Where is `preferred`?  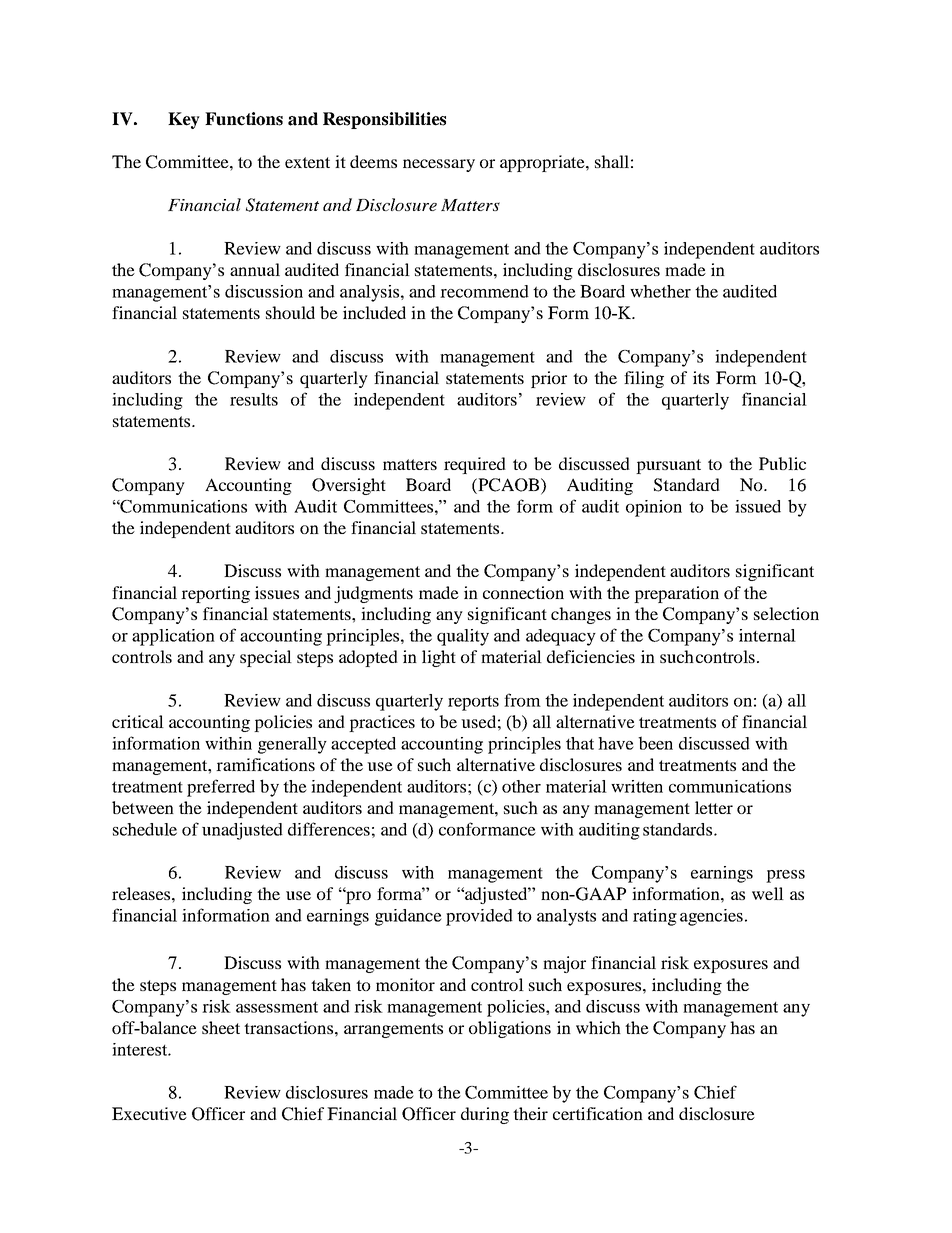 preferred is located at coordinates (221, 788).
